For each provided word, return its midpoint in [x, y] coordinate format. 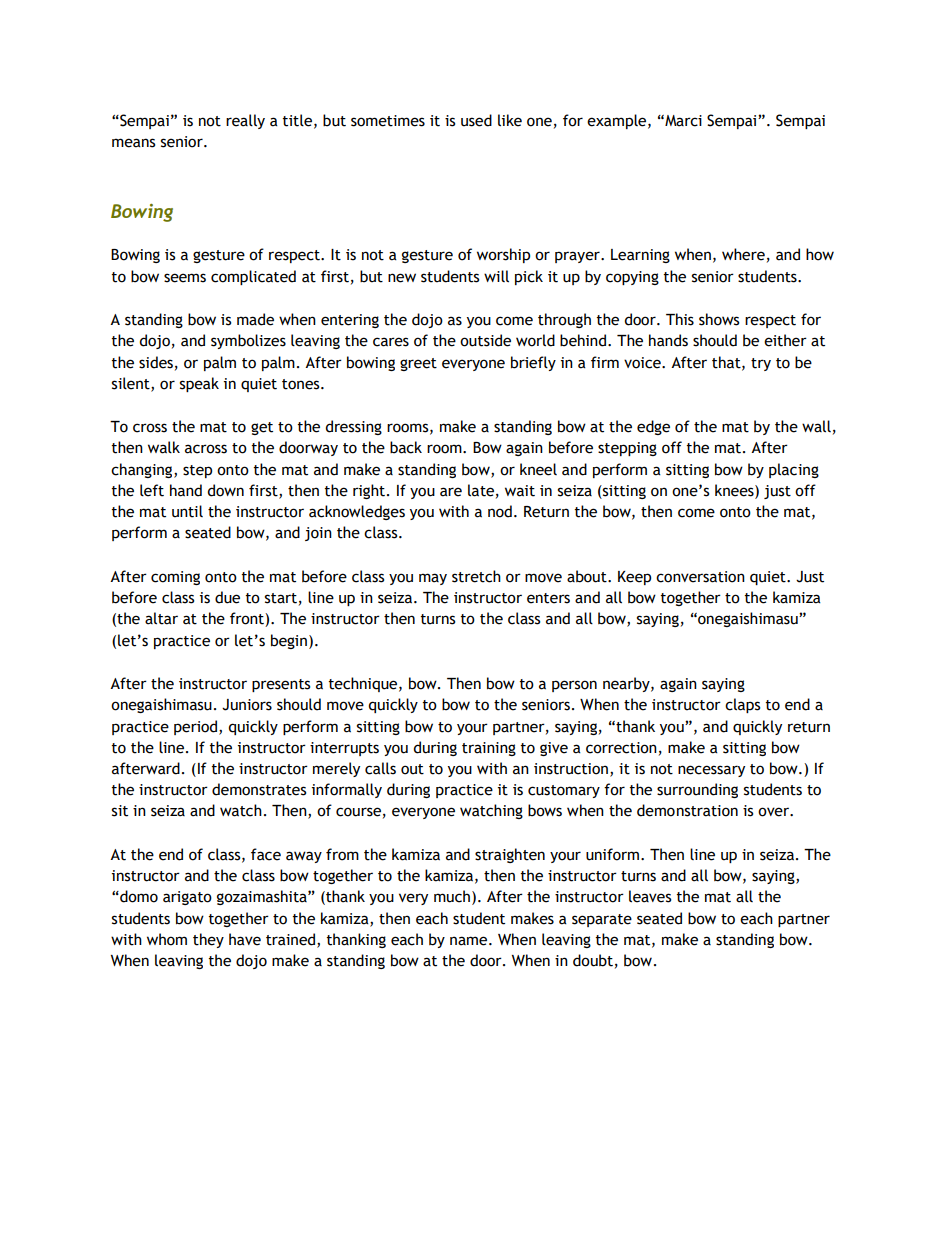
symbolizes [248, 341]
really [245, 121]
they [208, 940]
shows [719, 319]
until [187, 511]
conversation [700, 577]
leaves [650, 896]
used [476, 120]
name [470, 941]
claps [742, 705]
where [743, 254]
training [489, 749]
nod [500, 511]
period [197, 727]
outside [485, 340]
